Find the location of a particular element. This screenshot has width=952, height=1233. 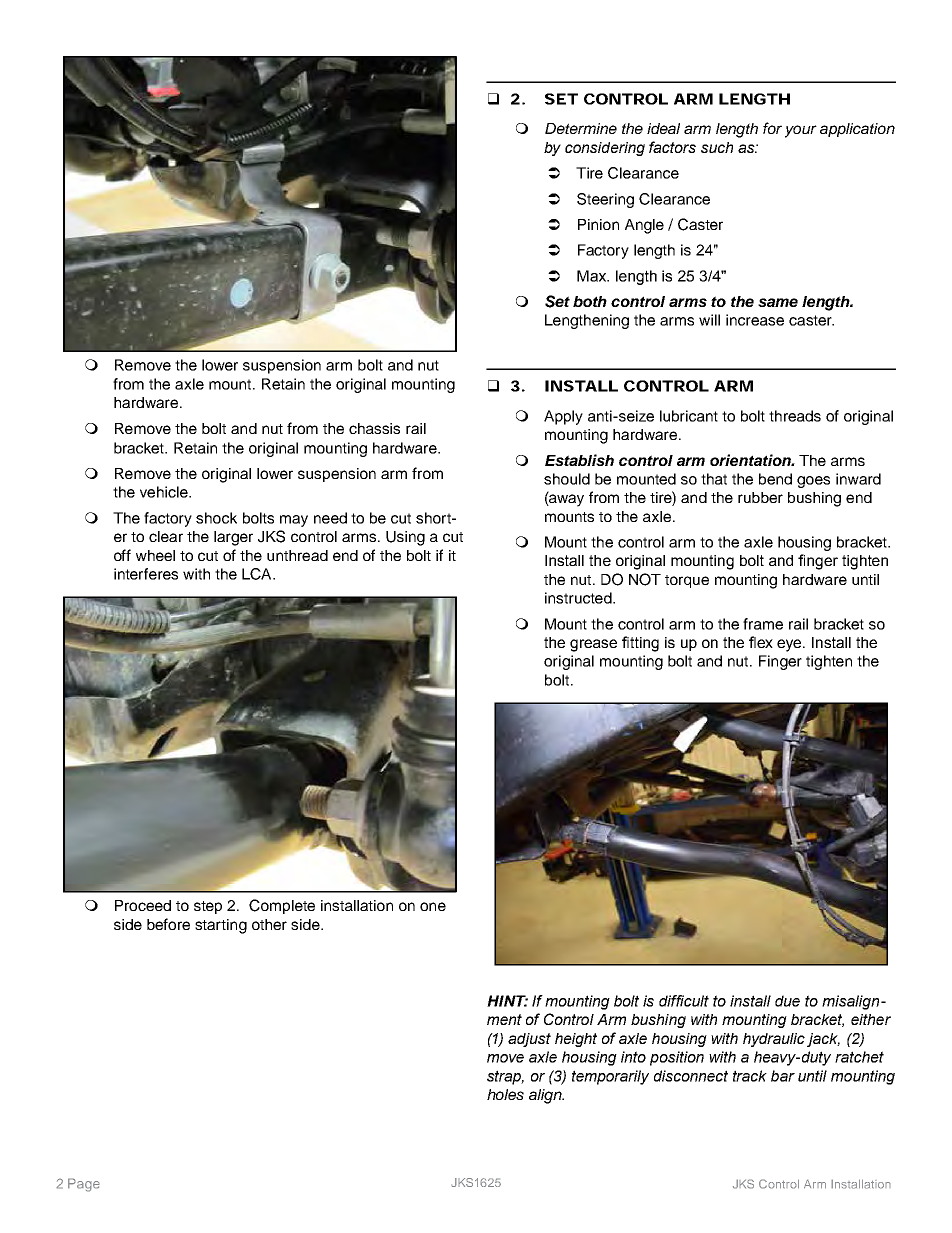

holes is located at coordinates (505, 1094).
